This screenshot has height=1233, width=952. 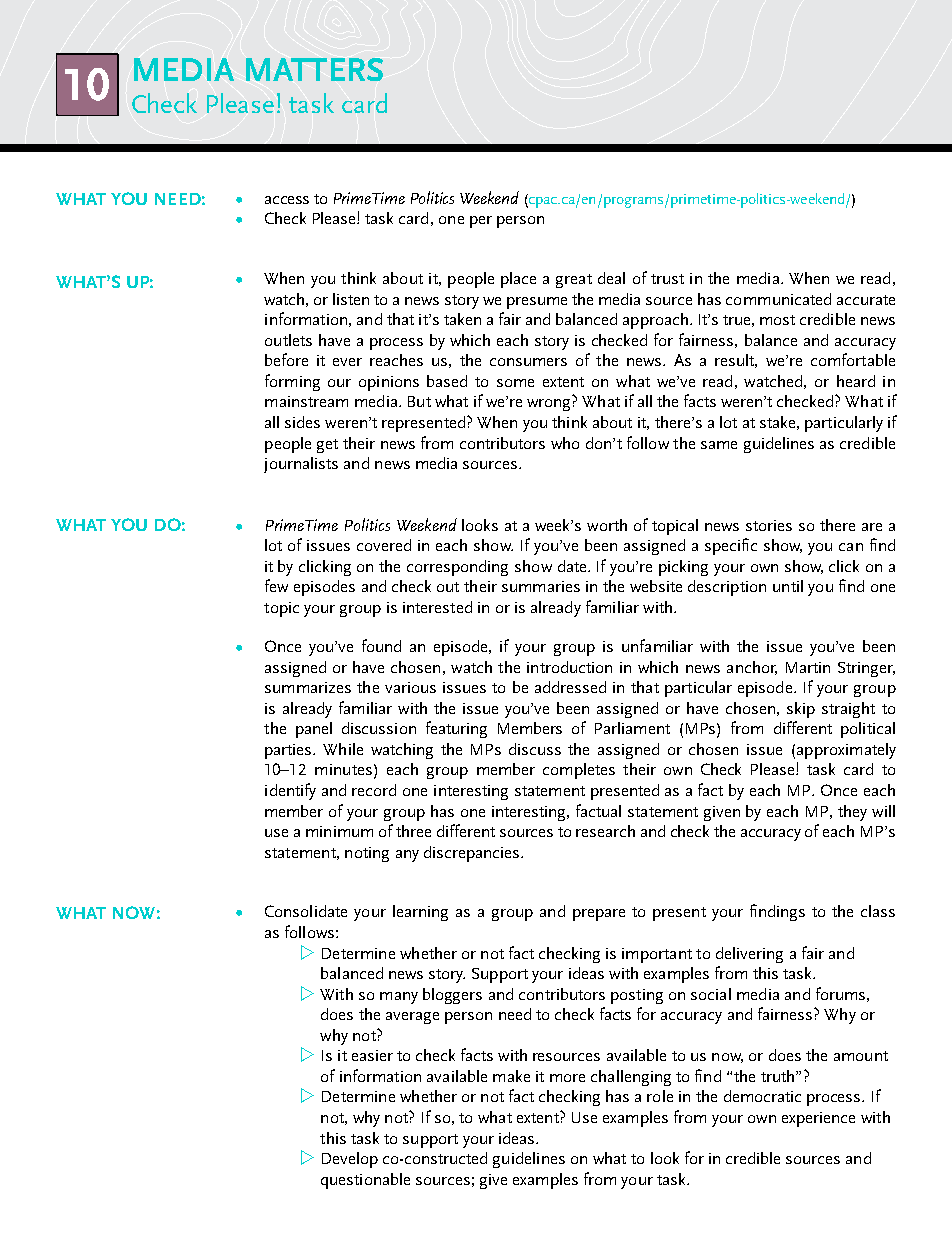 I want to click on experience, so click(x=818, y=1119).
